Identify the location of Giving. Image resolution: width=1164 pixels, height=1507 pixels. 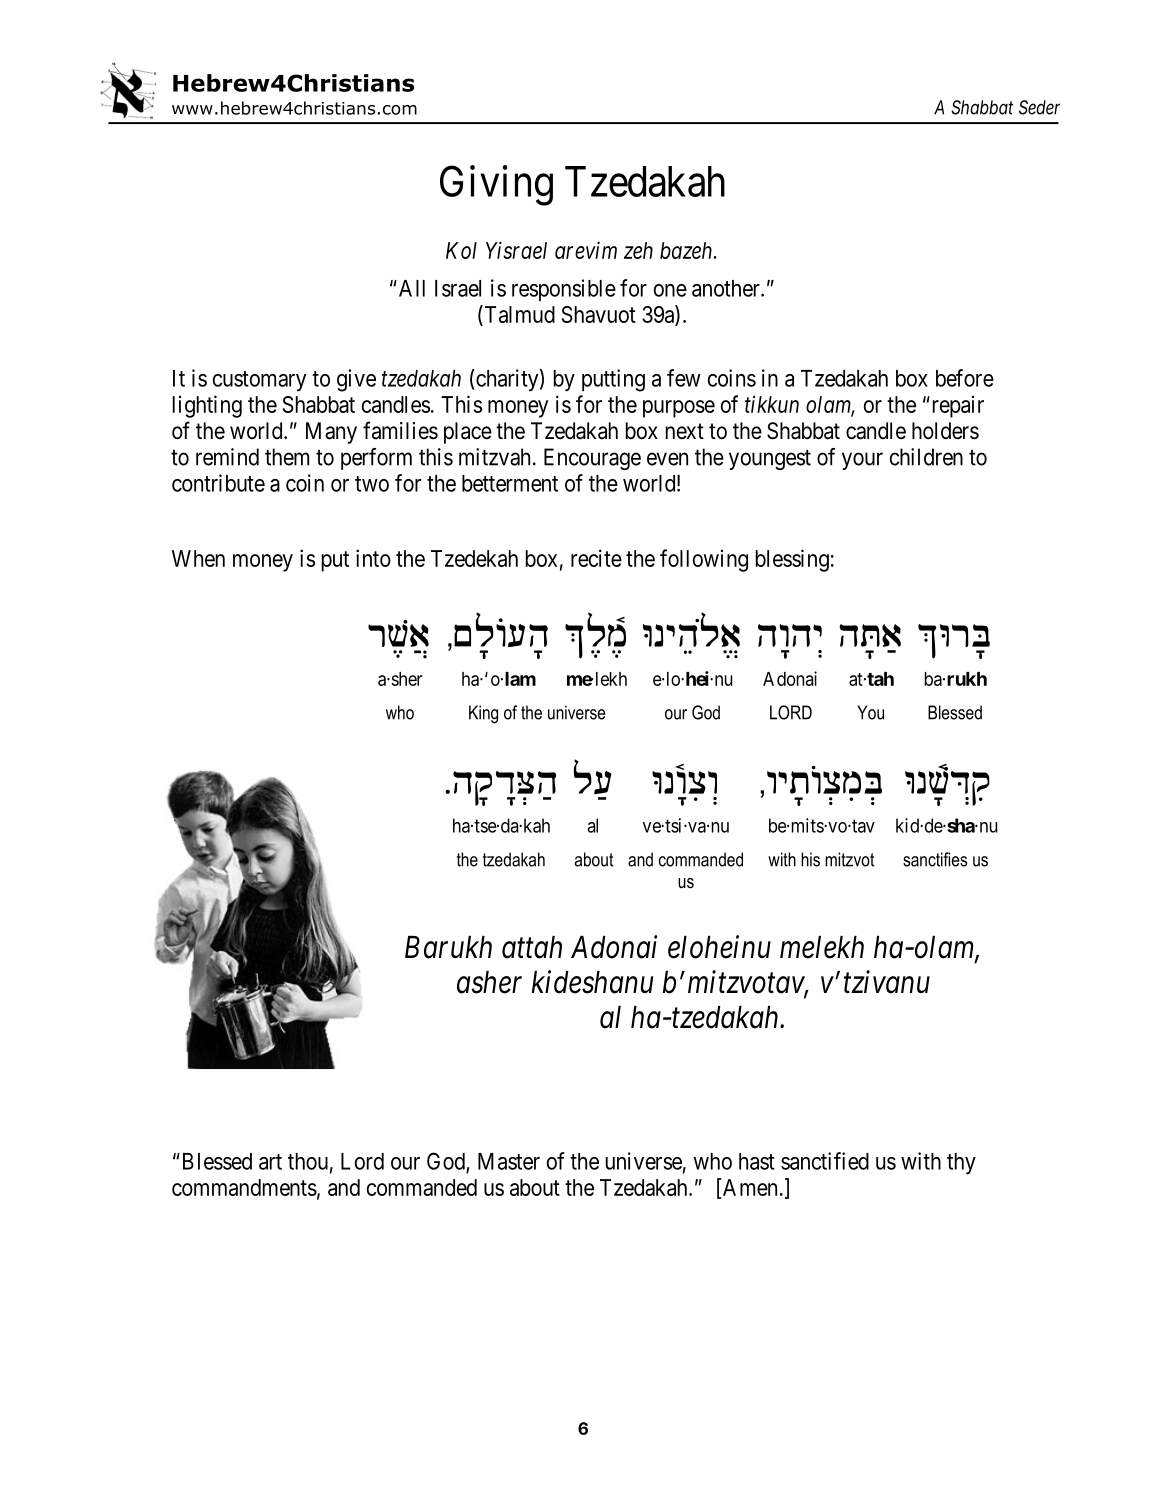
(496, 186).
